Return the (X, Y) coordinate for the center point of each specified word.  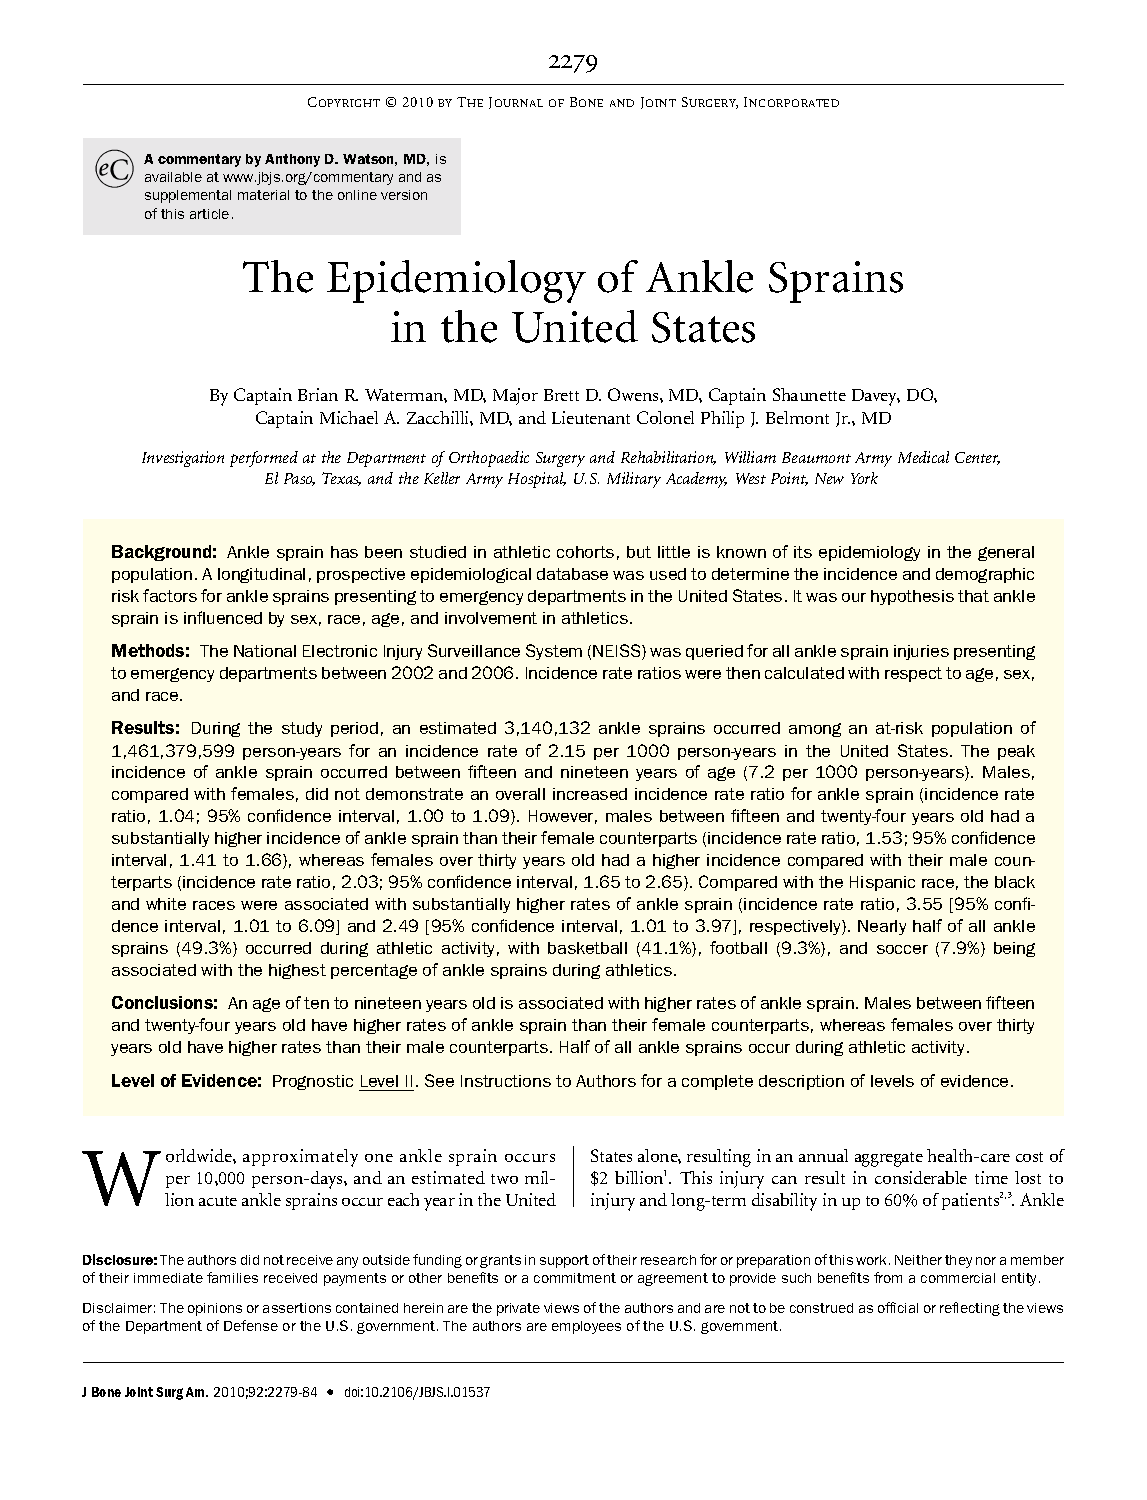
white (166, 904)
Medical (923, 457)
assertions (297, 1308)
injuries (921, 652)
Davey (876, 397)
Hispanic (882, 883)
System (554, 652)
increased (590, 794)
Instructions (506, 1081)
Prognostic (313, 1082)
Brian (318, 394)
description (801, 1082)
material (263, 195)
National (265, 651)
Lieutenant (591, 417)
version (404, 195)
